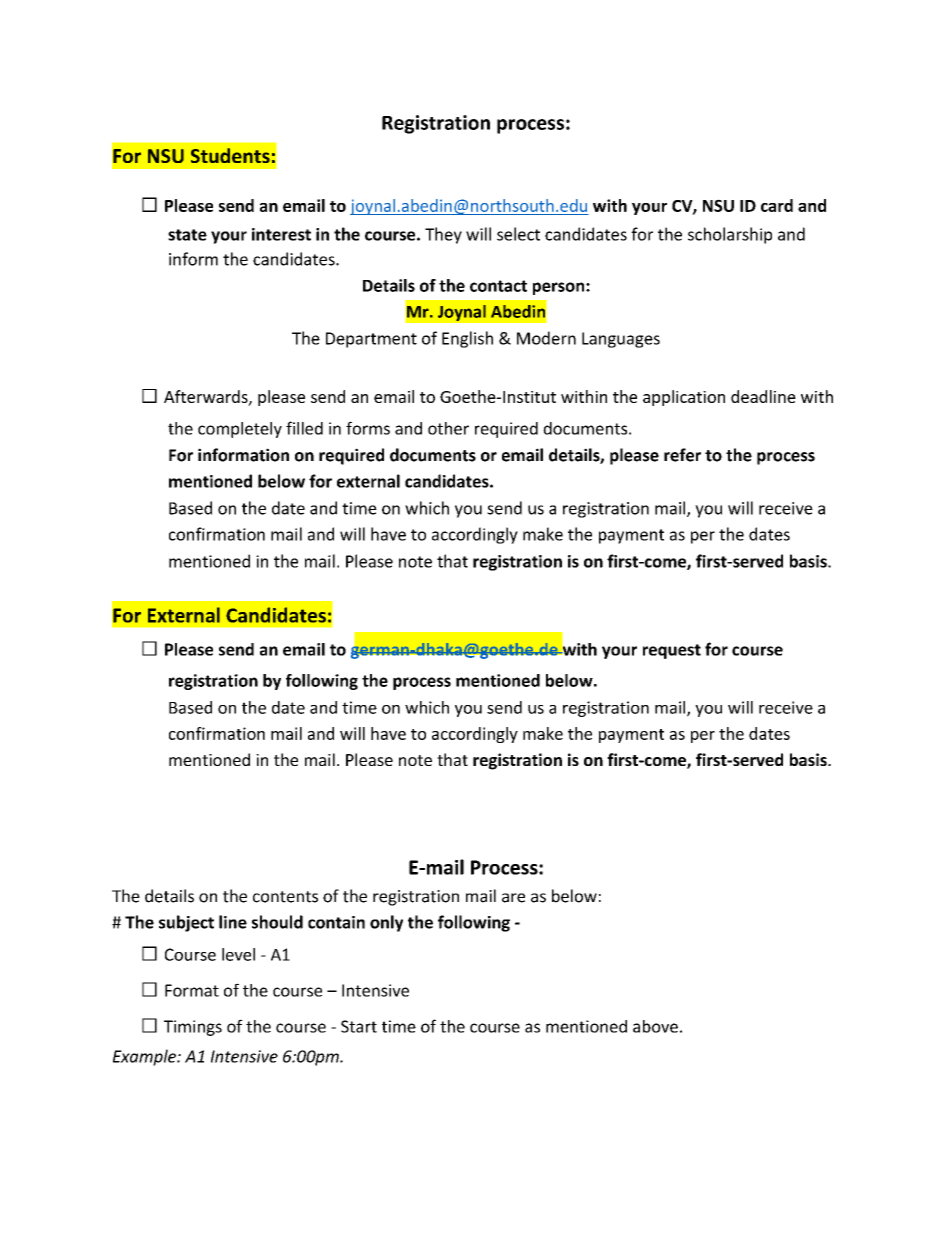 The height and width of the screenshot is (1233, 952). Describe the element at coordinates (682, 455) in the screenshot. I see `refer` at that location.
